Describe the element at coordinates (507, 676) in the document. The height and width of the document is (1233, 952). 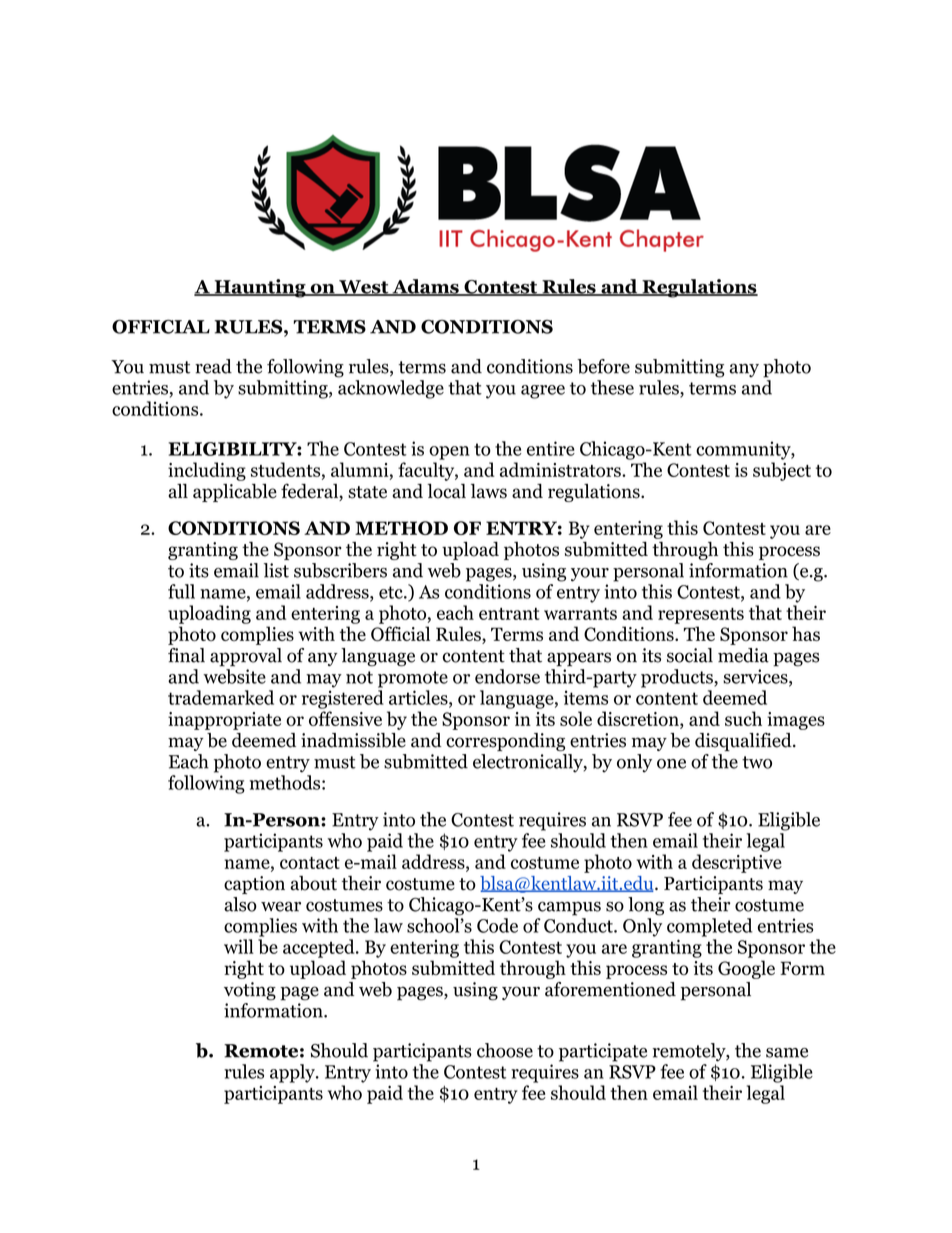
I see `endorse` at that location.
